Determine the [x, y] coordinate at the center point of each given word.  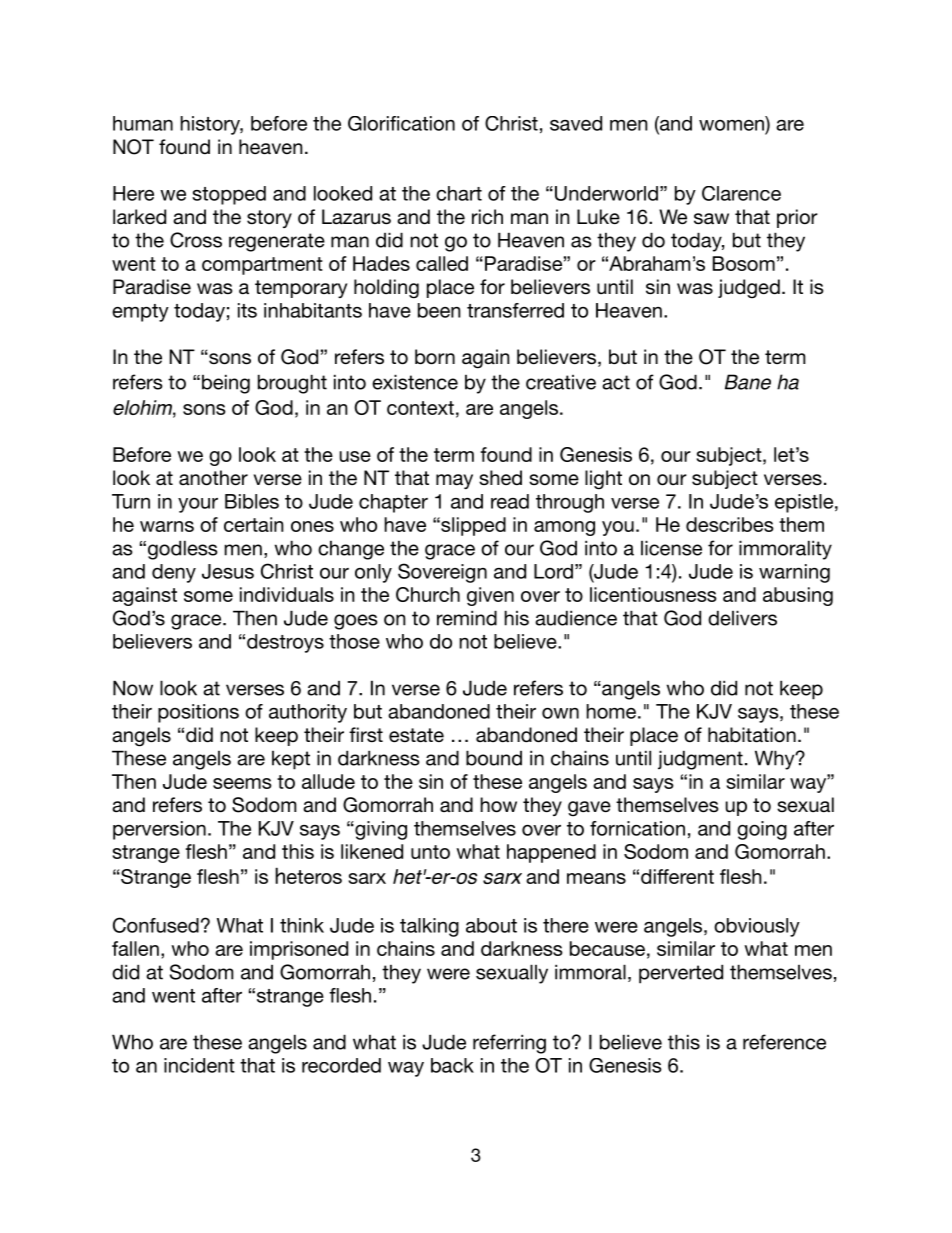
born [435, 357]
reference [784, 1042]
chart [459, 193]
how [498, 805]
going [762, 830]
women [731, 125]
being [226, 384]
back [452, 1065]
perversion [159, 830]
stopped [229, 195]
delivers [742, 618]
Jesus [228, 571]
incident [199, 1065]
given [490, 596]
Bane [748, 382]
